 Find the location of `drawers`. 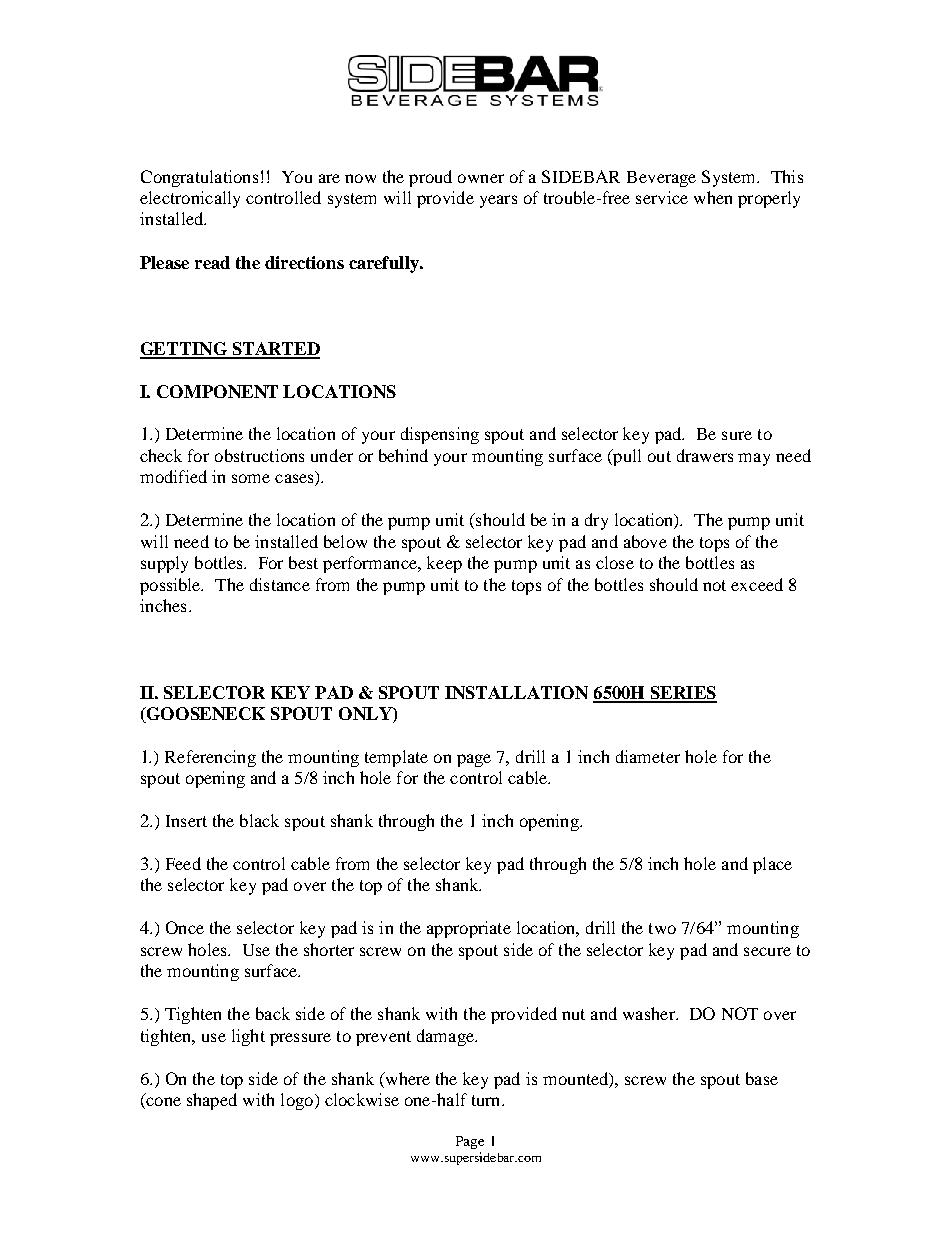

drawers is located at coordinates (705, 455).
